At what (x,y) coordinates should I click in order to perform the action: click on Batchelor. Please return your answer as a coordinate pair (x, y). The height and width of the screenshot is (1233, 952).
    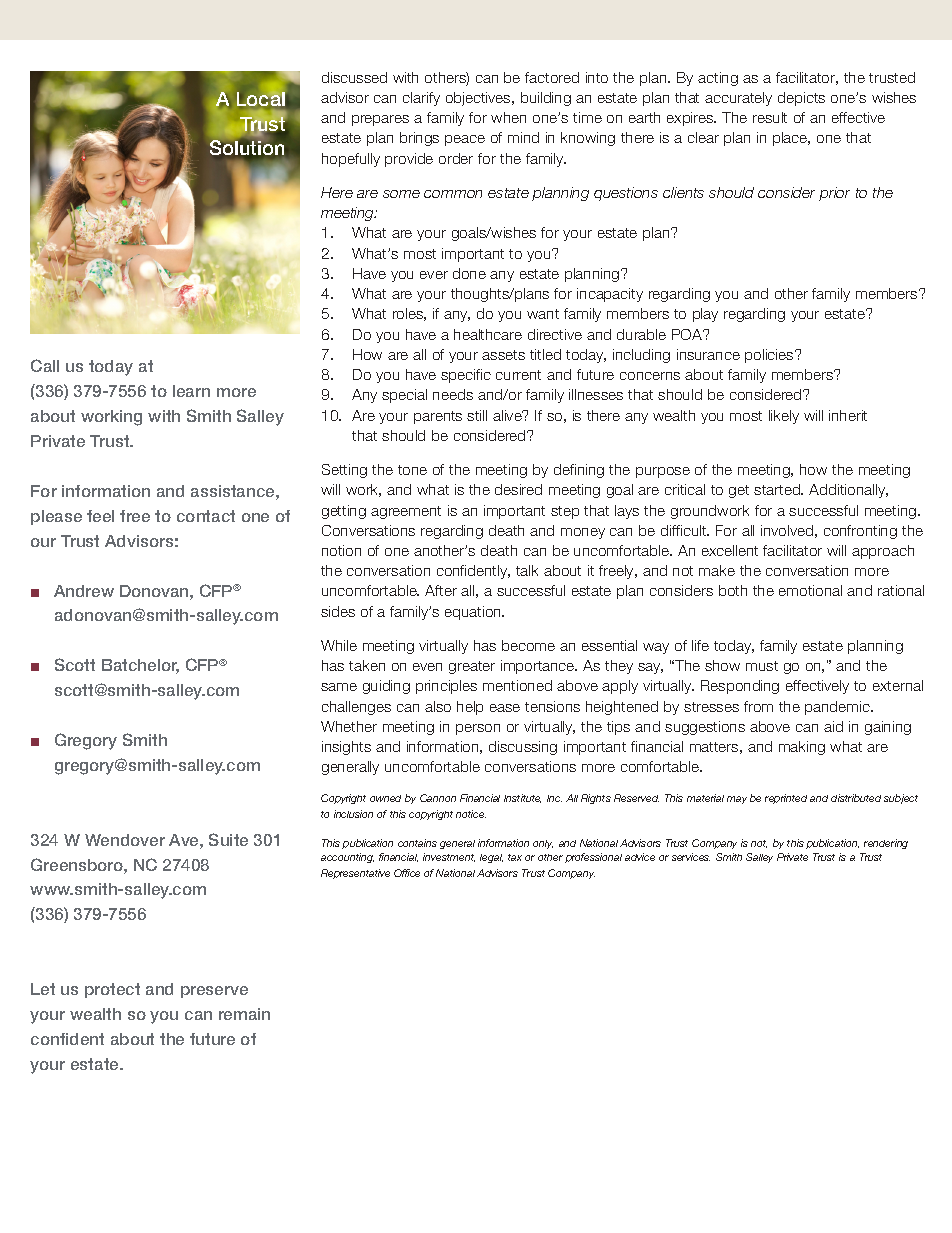
    Looking at the image, I should click on (140, 666).
